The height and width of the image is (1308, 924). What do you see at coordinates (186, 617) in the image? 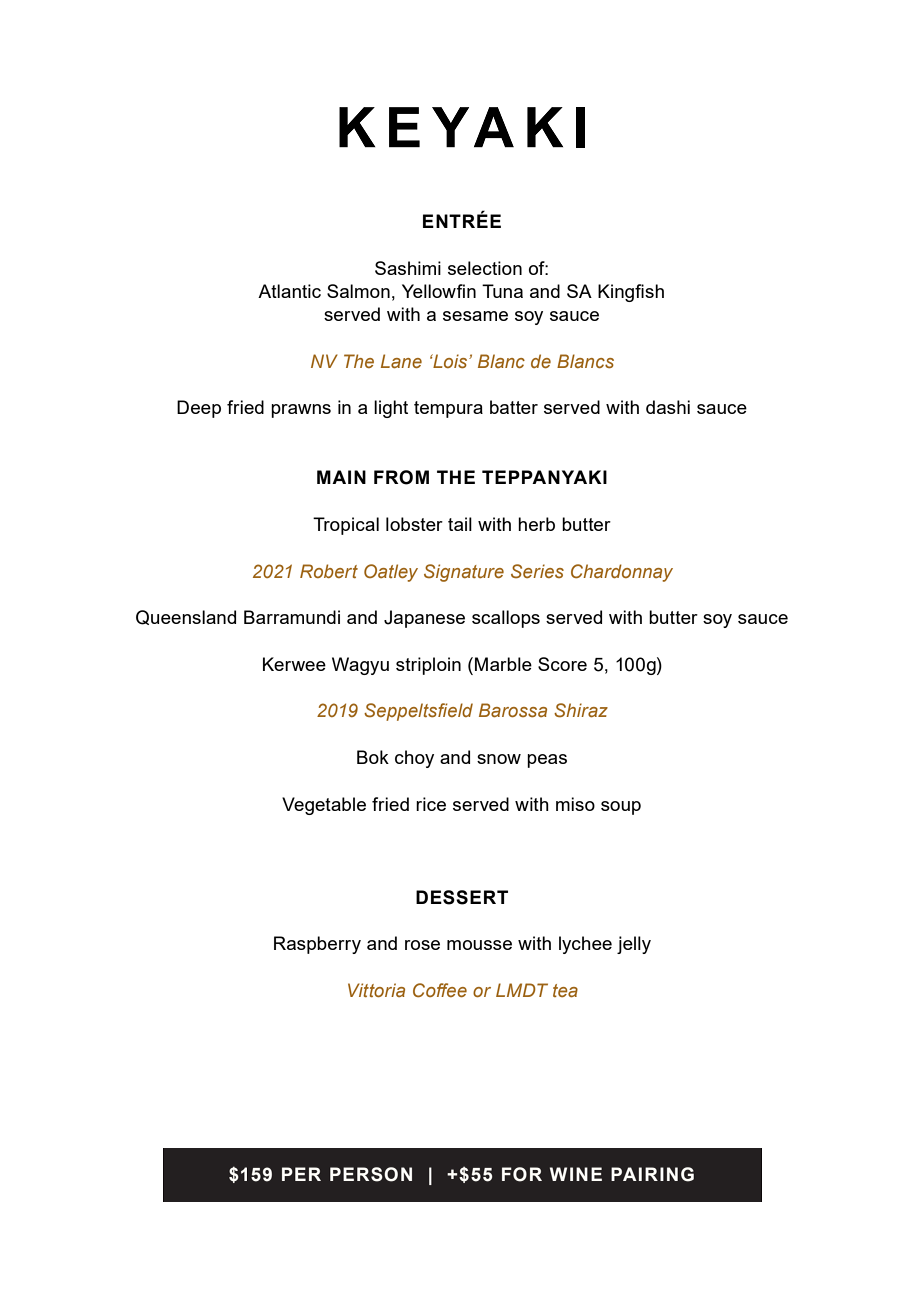
I see `Queensland` at bounding box center [186, 617].
